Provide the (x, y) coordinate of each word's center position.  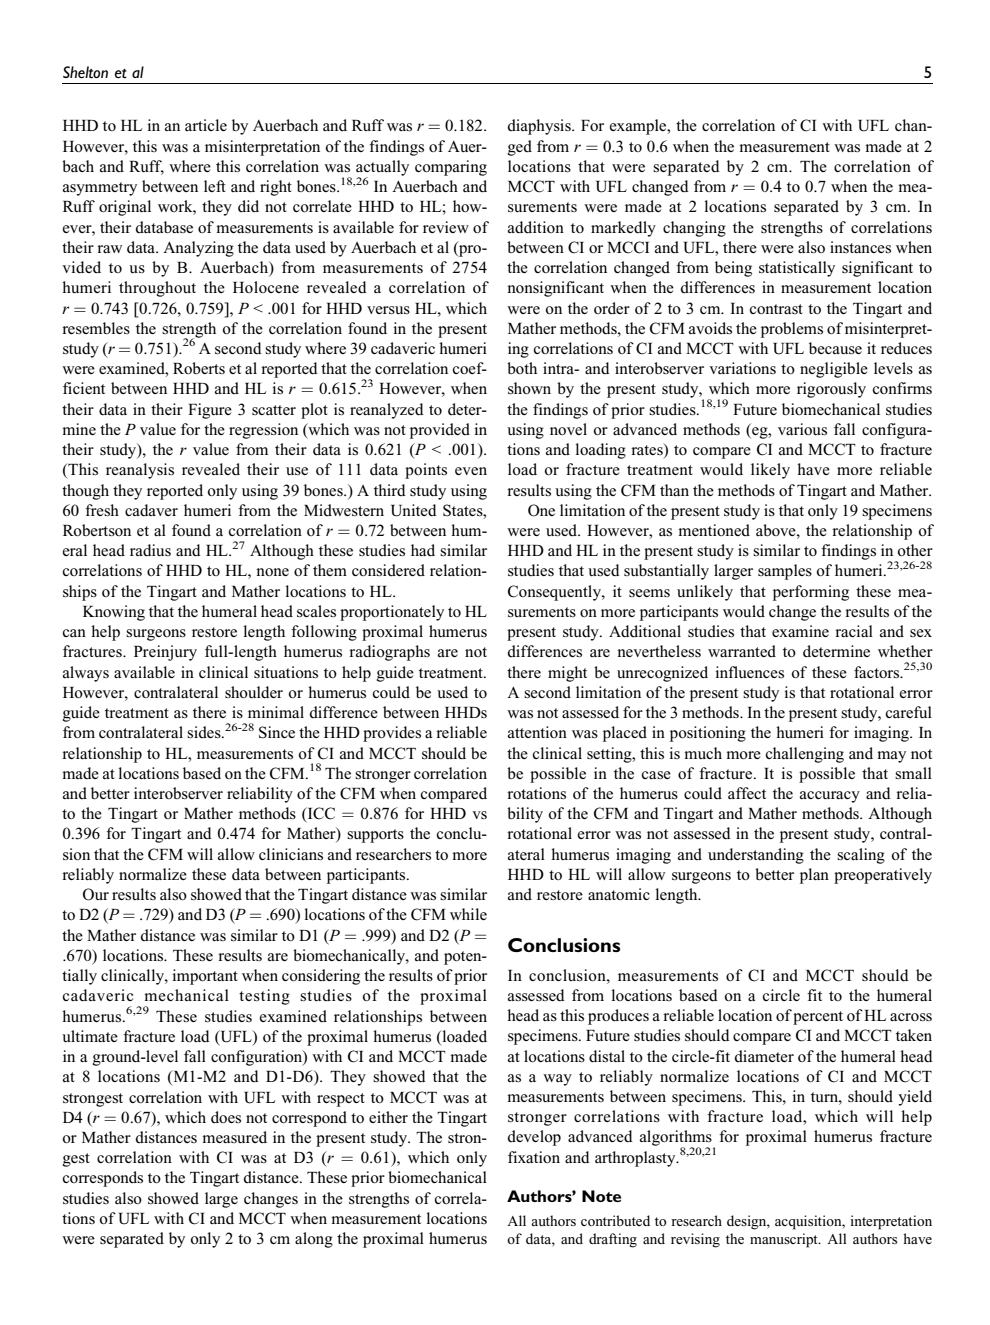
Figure (210, 411)
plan (814, 876)
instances (860, 247)
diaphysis (540, 127)
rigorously (831, 390)
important (205, 977)
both (522, 368)
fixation (534, 1157)
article (206, 125)
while (468, 914)
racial (854, 631)
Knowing (114, 613)
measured (234, 1137)
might (567, 674)
